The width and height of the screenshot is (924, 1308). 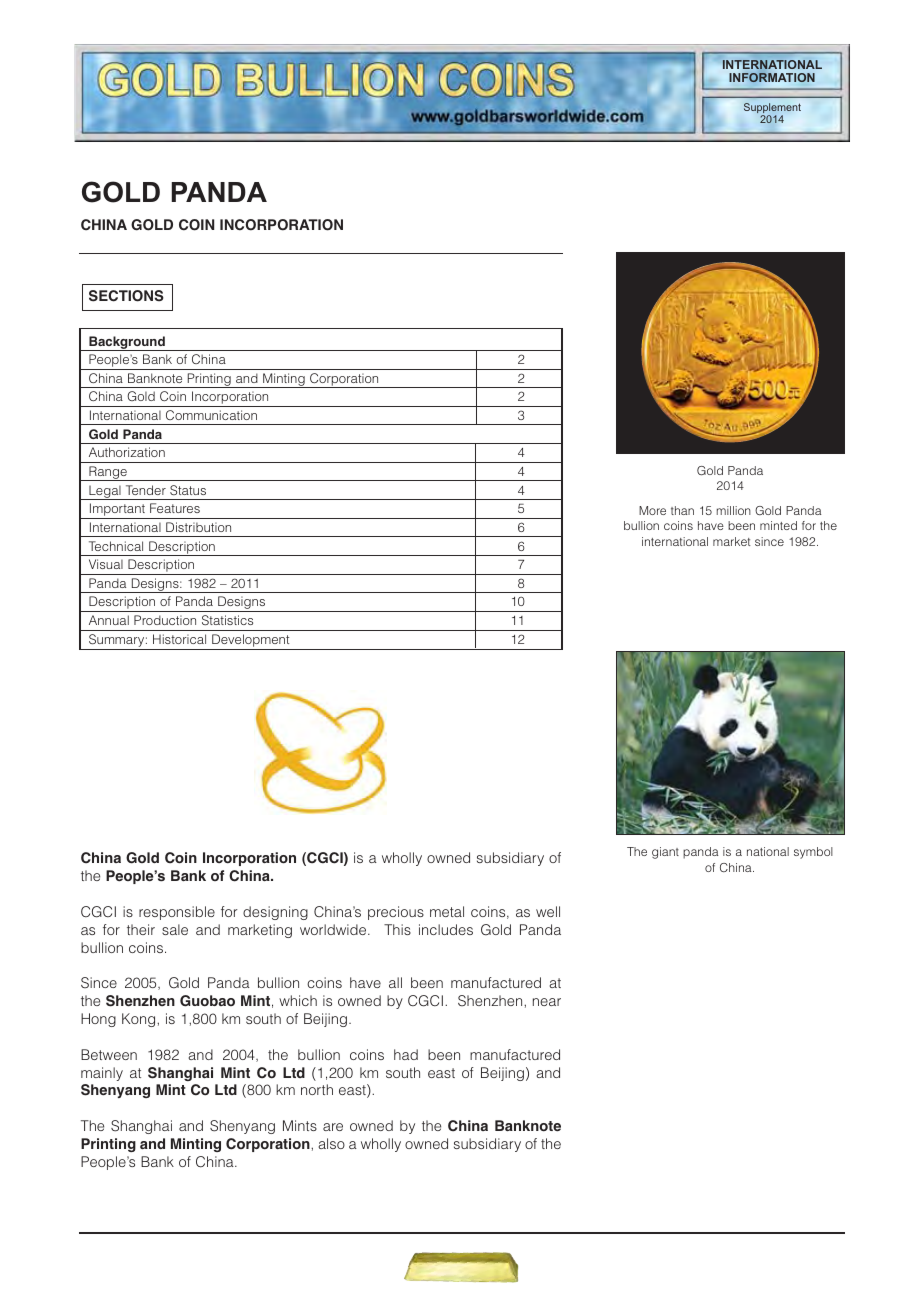 I want to click on near, so click(x=547, y=1002).
